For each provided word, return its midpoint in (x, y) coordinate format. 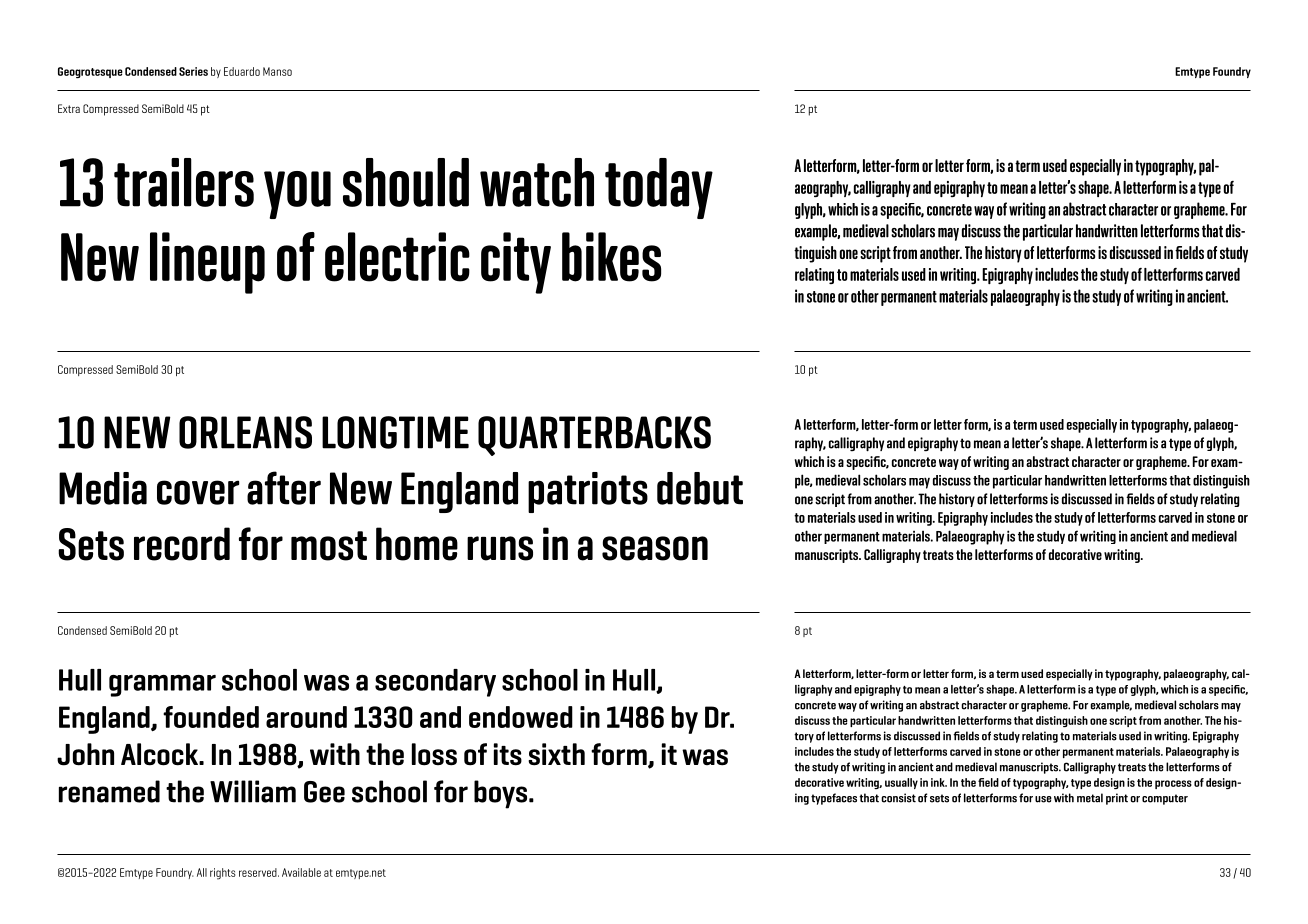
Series (193, 71)
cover (198, 492)
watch (537, 182)
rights (223, 874)
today (659, 188)
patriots (588, 492)
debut (700, 488)
